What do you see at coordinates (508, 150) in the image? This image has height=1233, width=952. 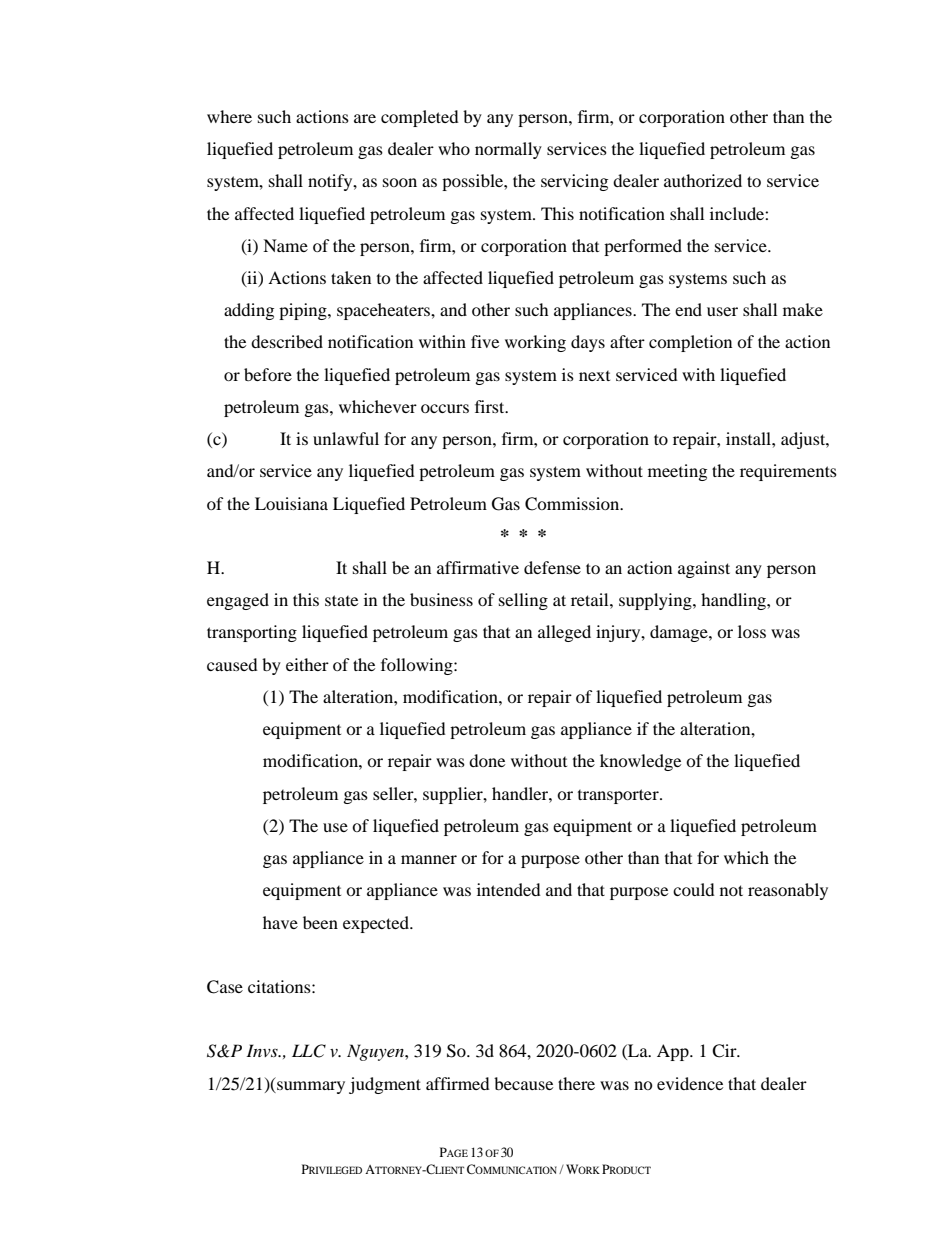 I see `normally` at bounding box center [508, 150].
